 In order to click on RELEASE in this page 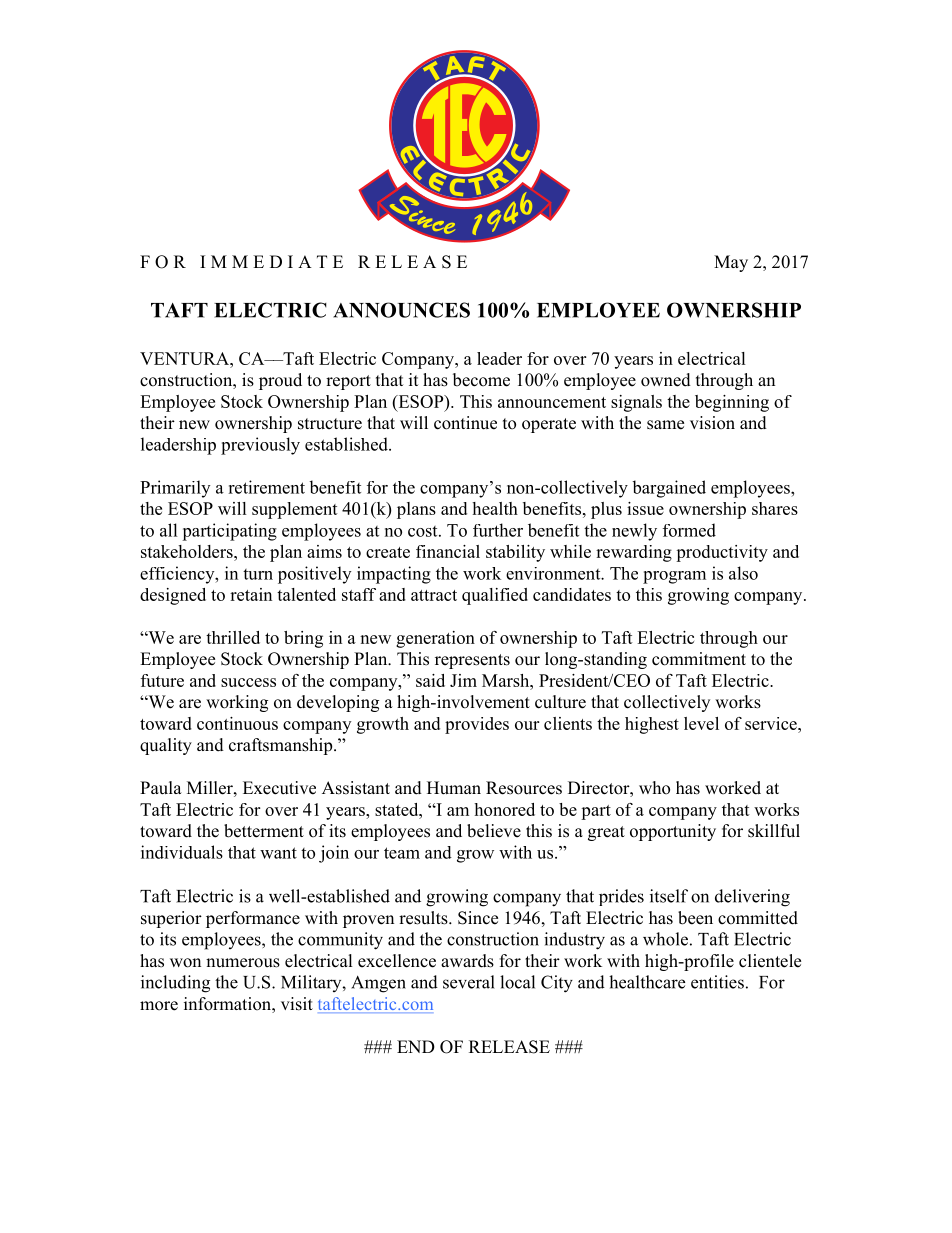, I will do `click(509, 1047)`.
